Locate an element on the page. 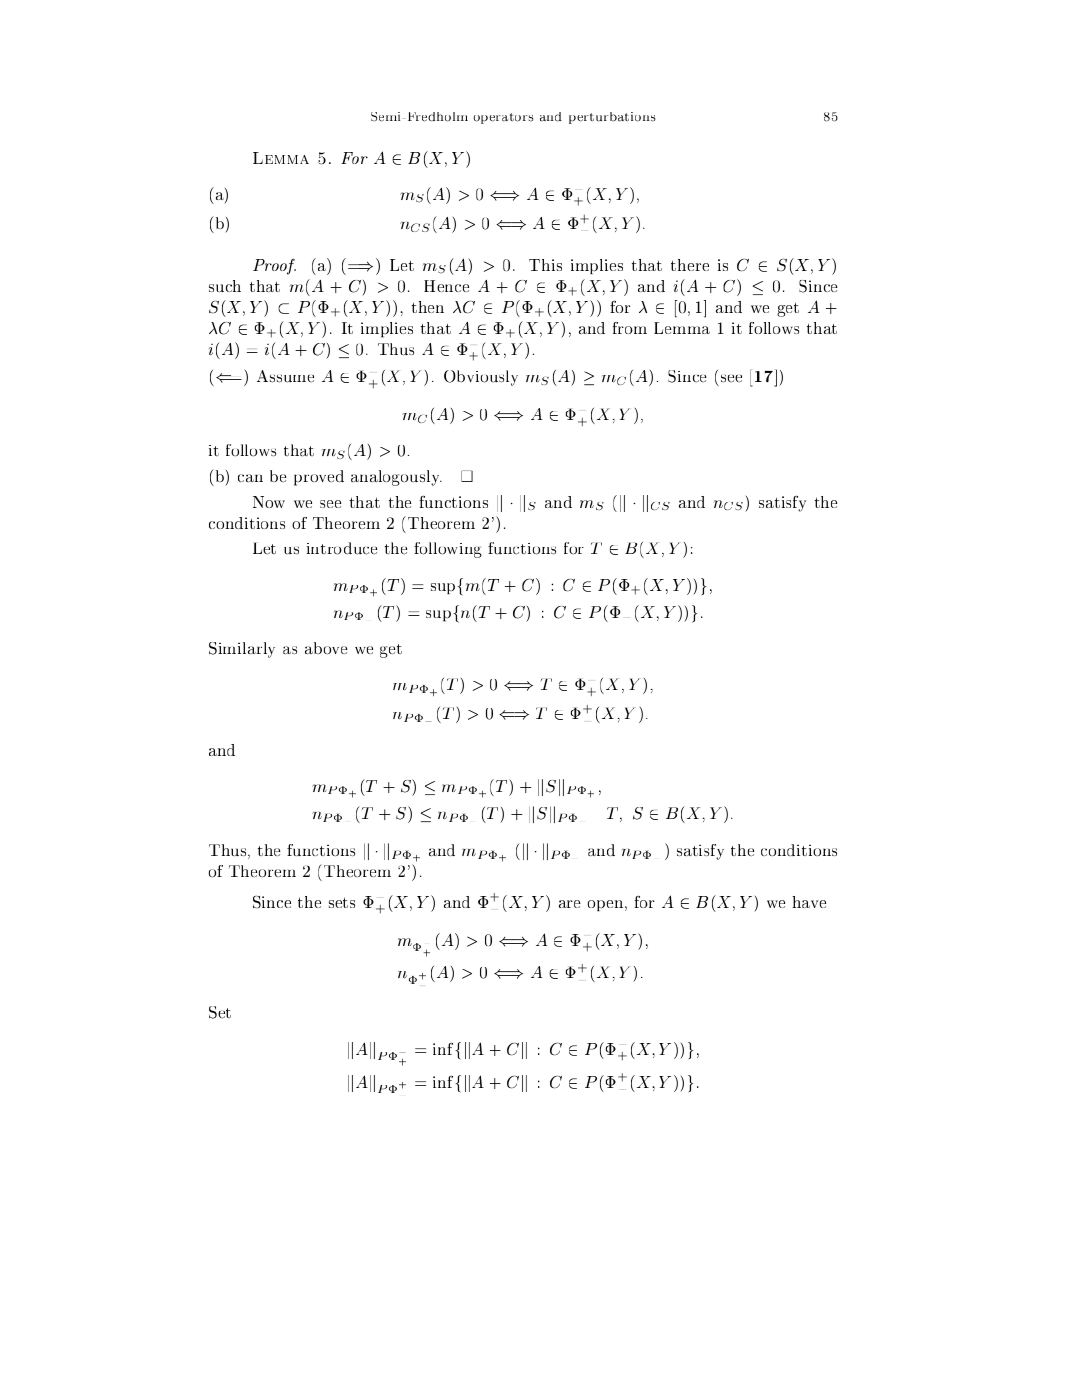 This document has width=1077, height=1394. sets is located at coordinates (342, 902).
